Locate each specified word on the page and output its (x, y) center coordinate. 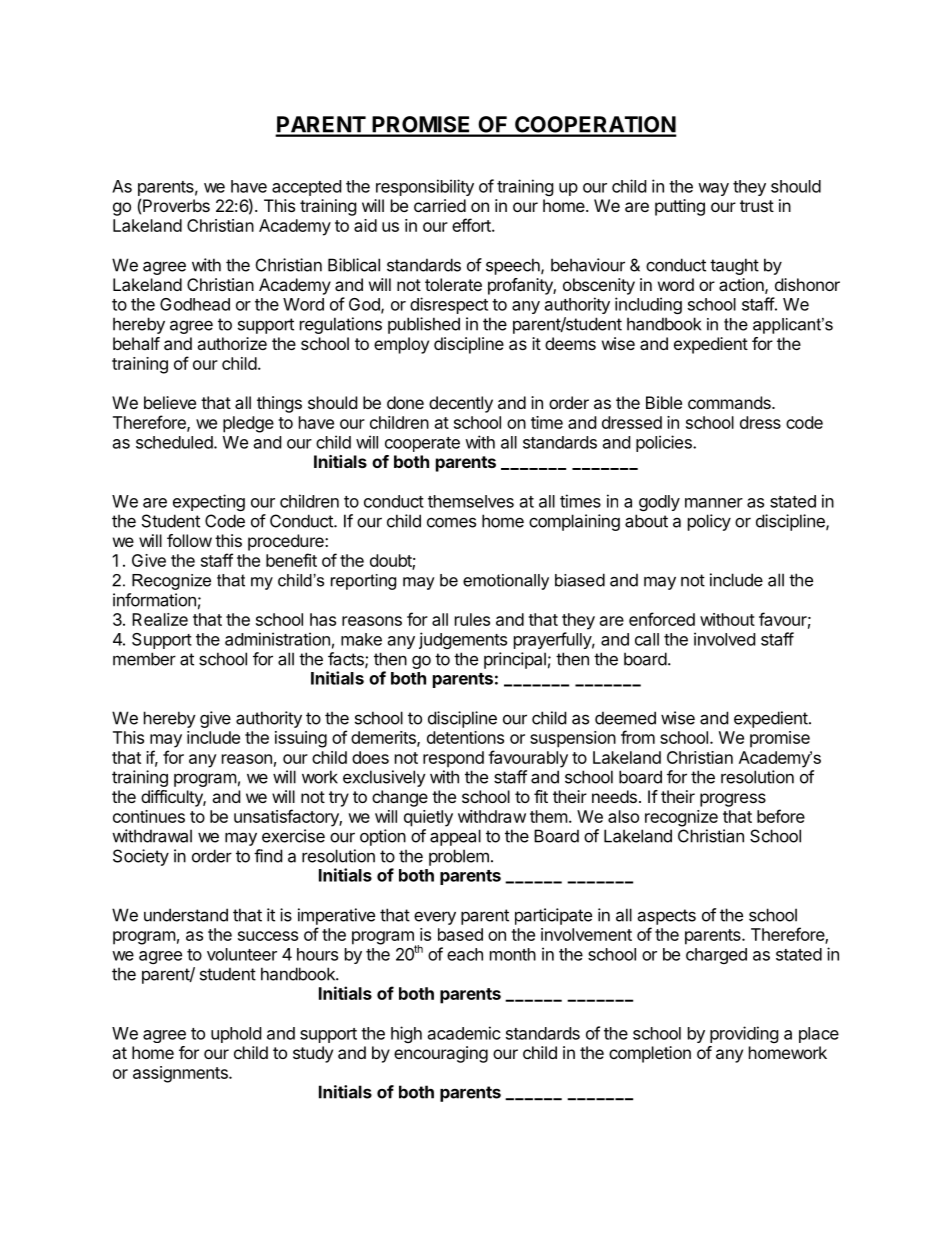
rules (472, 619)
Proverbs (176, 205)
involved (724, 639)
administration (277, 639)
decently (461, 404)
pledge (248, 424)
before (781, 816)
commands (730, 402)
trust (757, 206)
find (268, 856)
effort (472, 225)
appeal (455, 837)
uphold (236, 1035)
